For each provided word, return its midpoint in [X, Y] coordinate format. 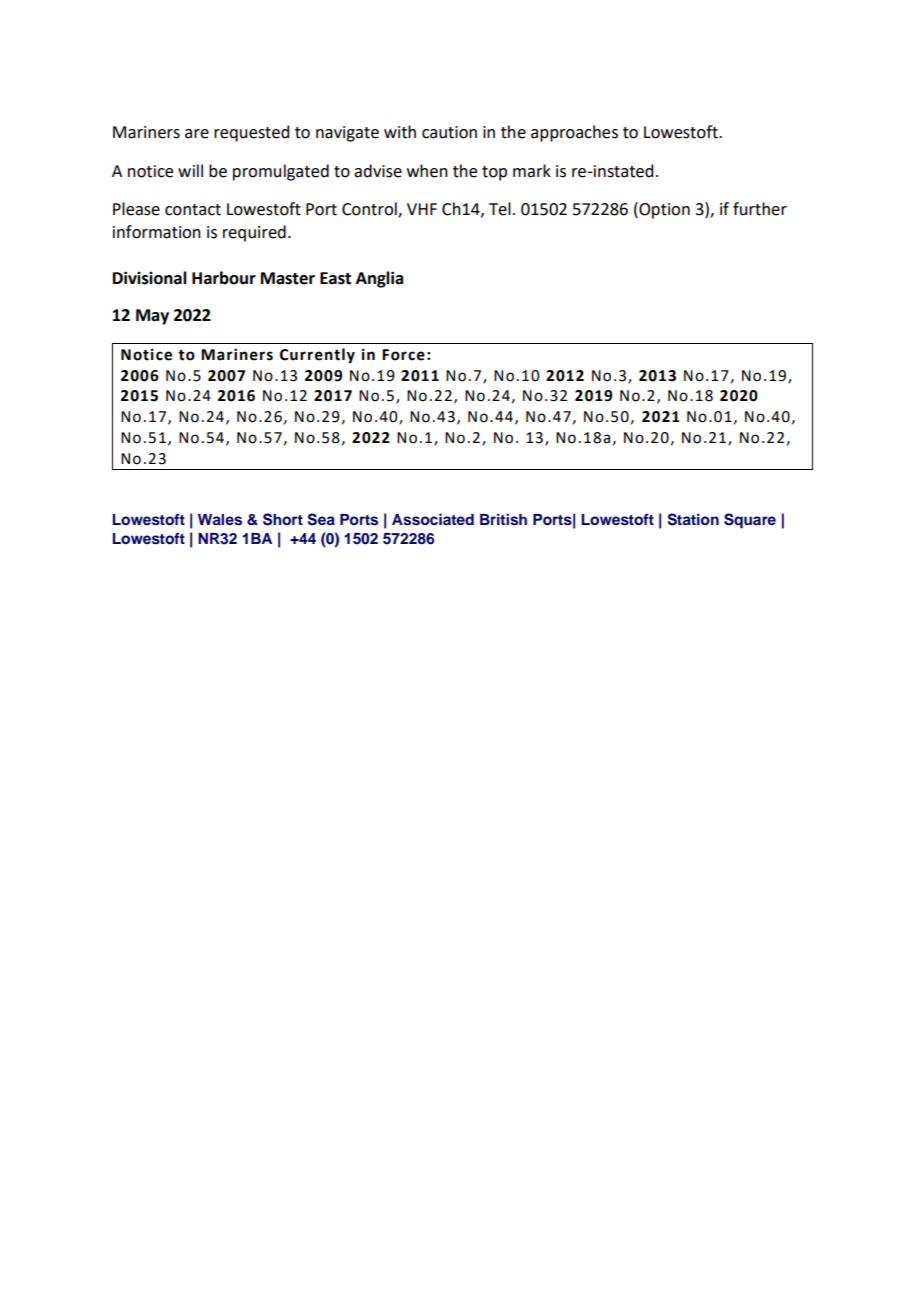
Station [693, 519]
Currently [317, 356]
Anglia [379, 279]
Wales [220, 520]
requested [251, 133]
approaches [574, 133]
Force [403, 355]
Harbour [224, 278]
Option [663, 210]
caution [449, 132]
